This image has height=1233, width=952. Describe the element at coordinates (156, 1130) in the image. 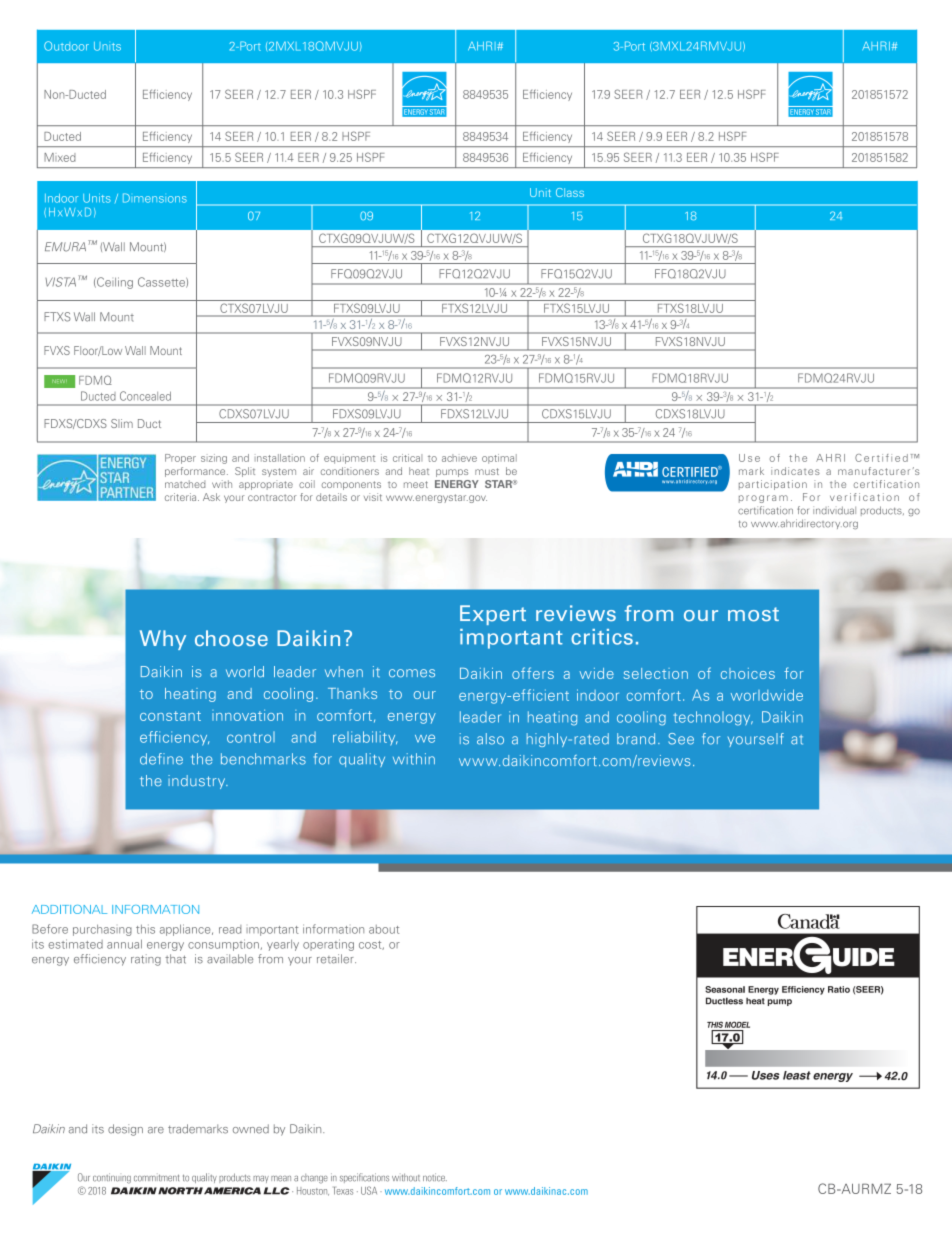

I see `are` at that location.
